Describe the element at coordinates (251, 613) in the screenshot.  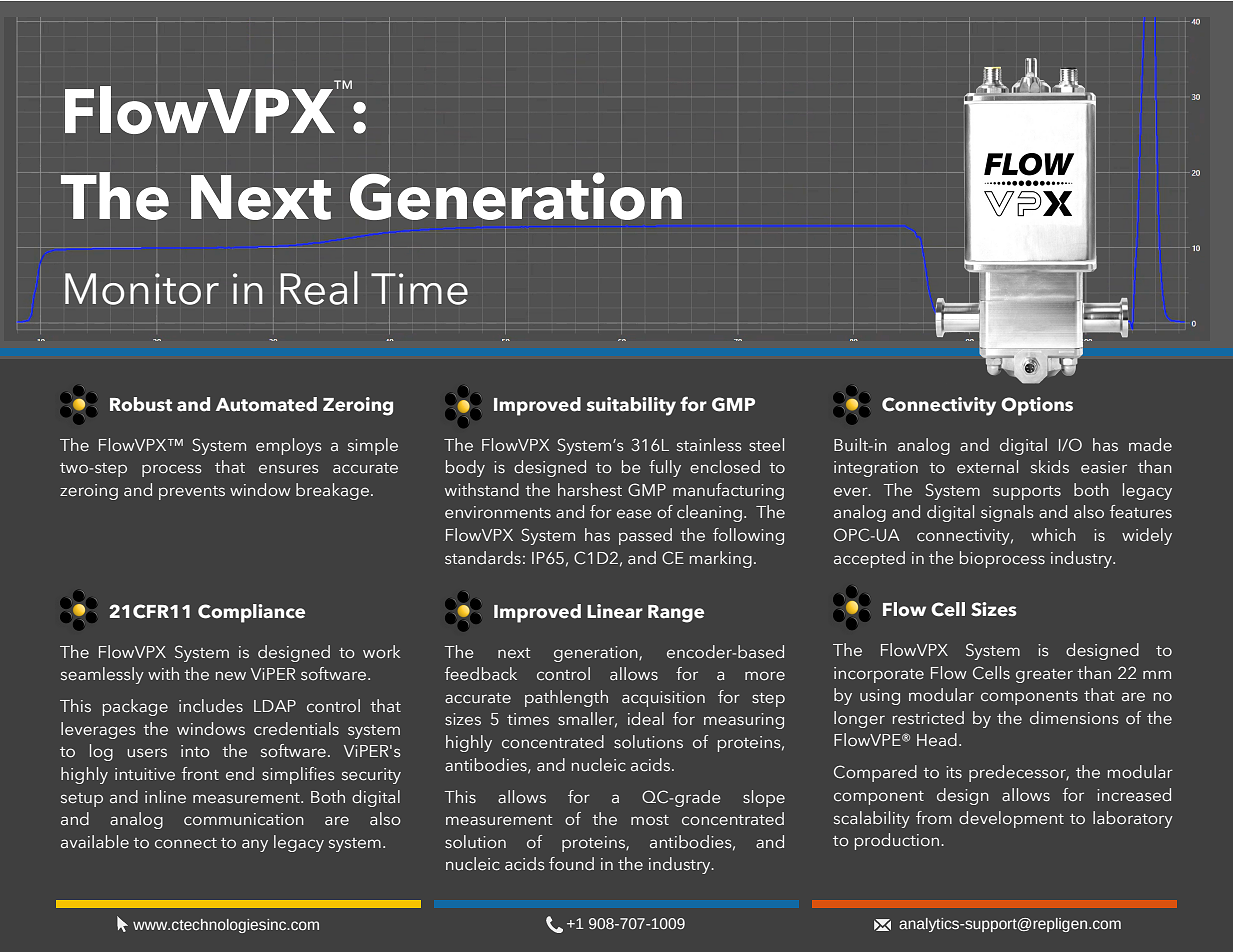
I see `Compliance` at that location.
